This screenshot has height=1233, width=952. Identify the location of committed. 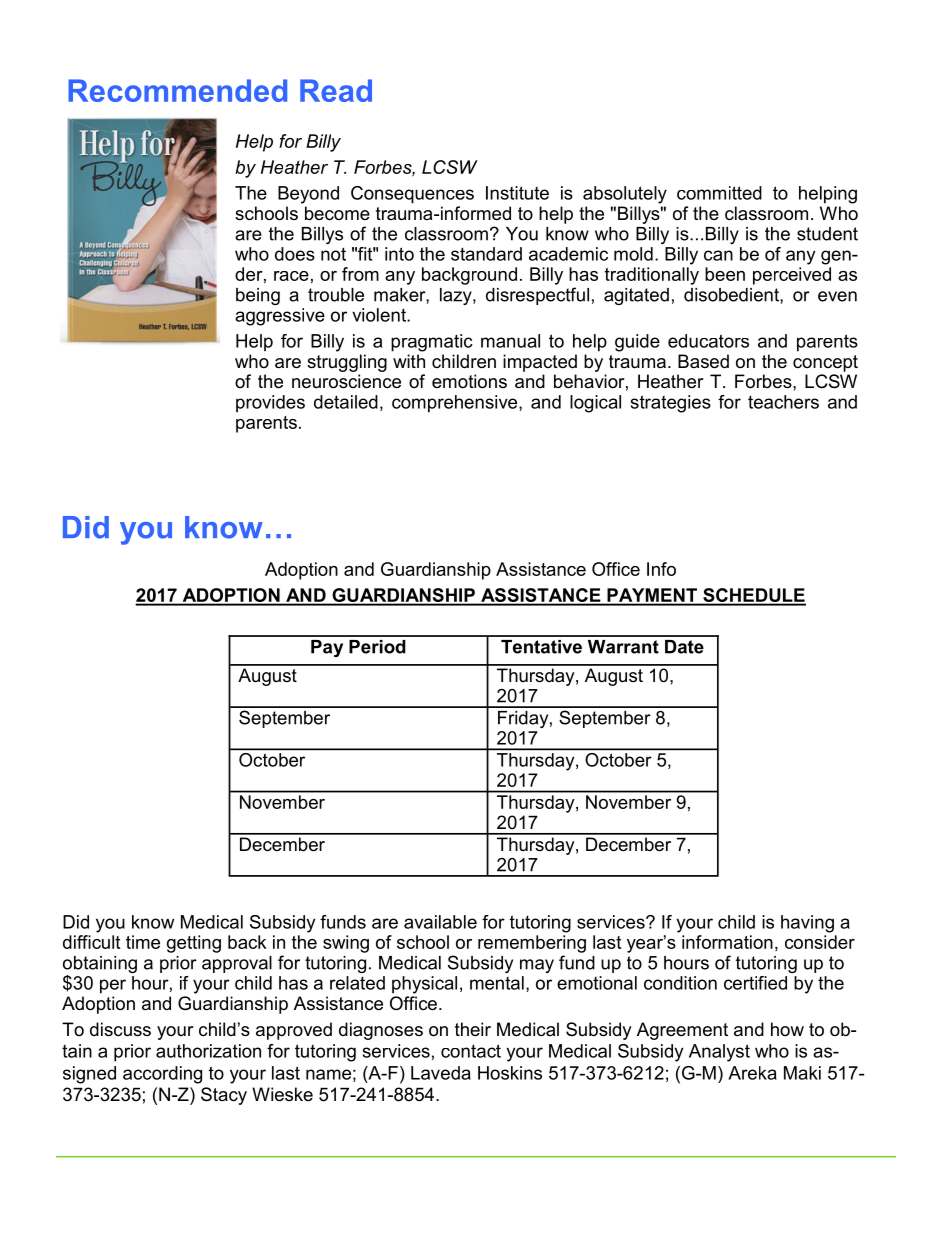
(719, 193).
